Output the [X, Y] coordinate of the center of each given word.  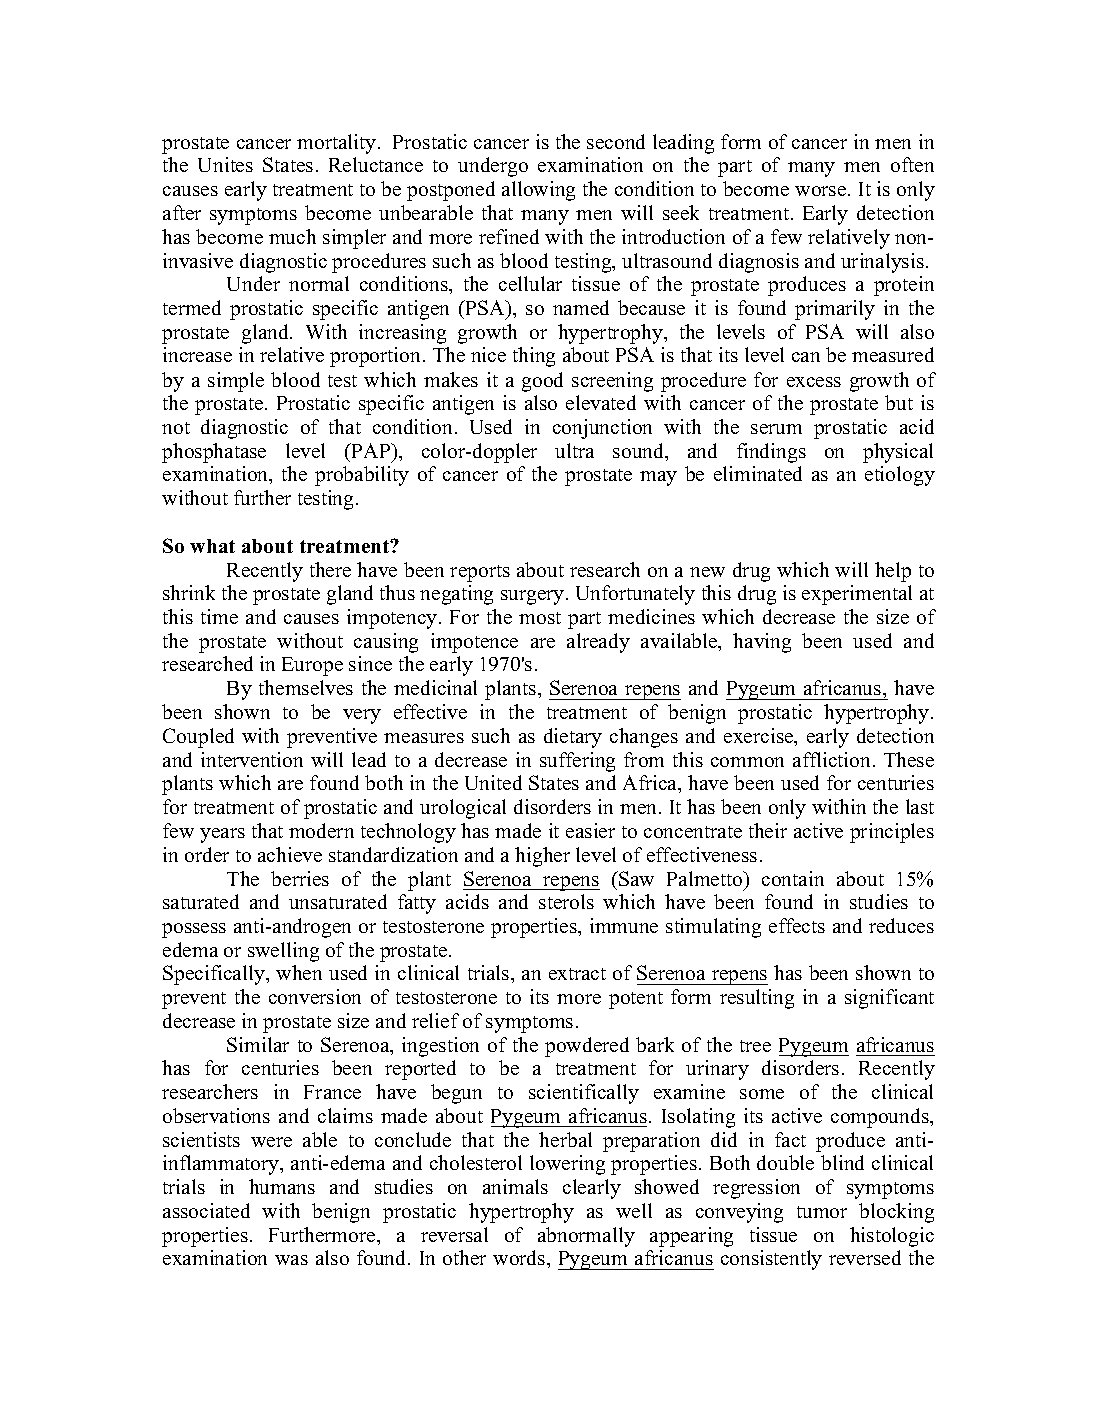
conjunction [602, 429]
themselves [306, 687]
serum [776, 429]
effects [797, 925]
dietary [573, 738]
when [299, 972]
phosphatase [214, 453]
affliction [833, 759]
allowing [538, 191]
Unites [225, 164]
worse [822, 191]
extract [577, 974]
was [291, 1260]
